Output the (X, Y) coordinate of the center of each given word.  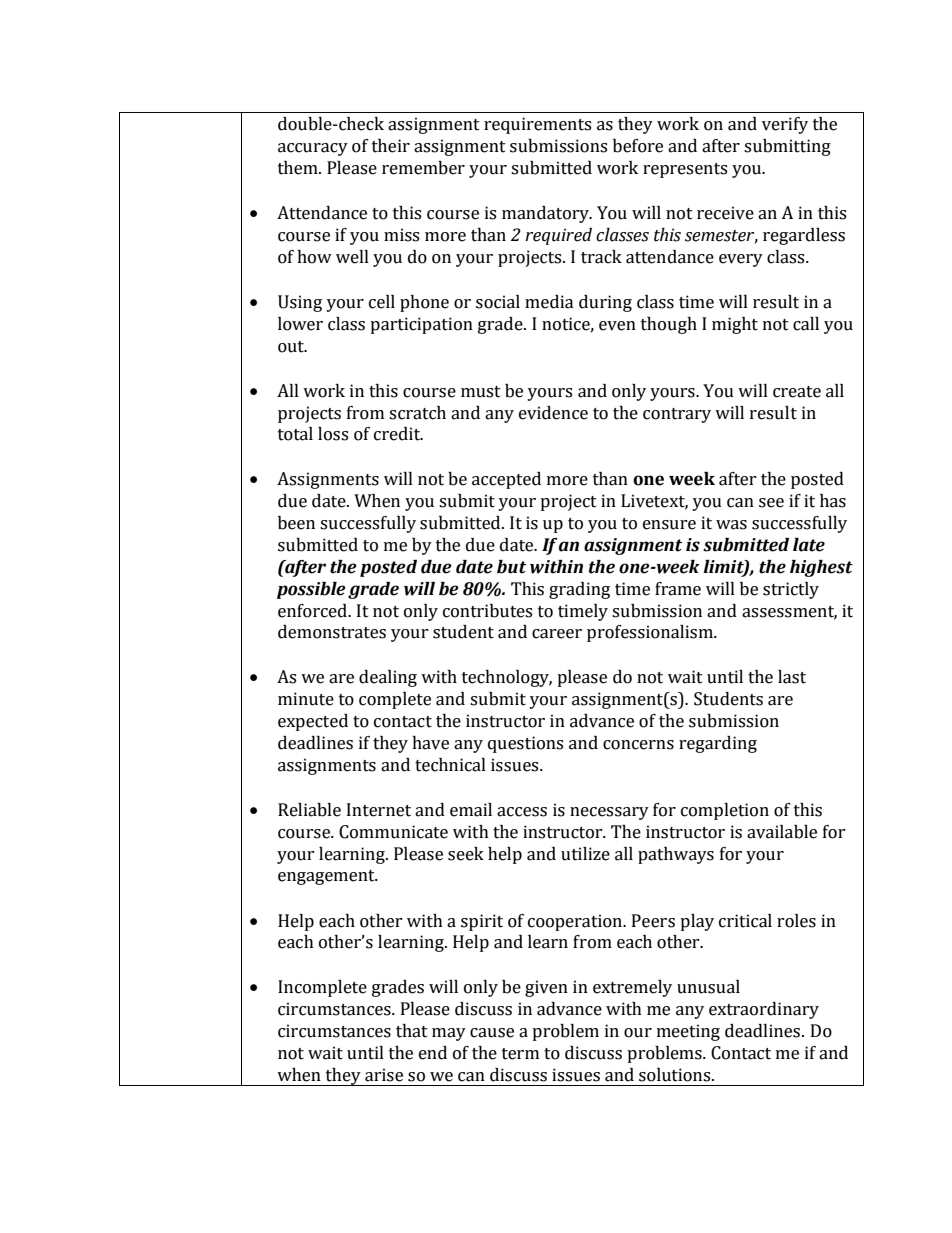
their (391, 146)
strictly (791, 590)
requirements (537, 125)
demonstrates (332, 632)
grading (579, 590)
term (520, 1054)
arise (384, 1075)
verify (785, 125)
